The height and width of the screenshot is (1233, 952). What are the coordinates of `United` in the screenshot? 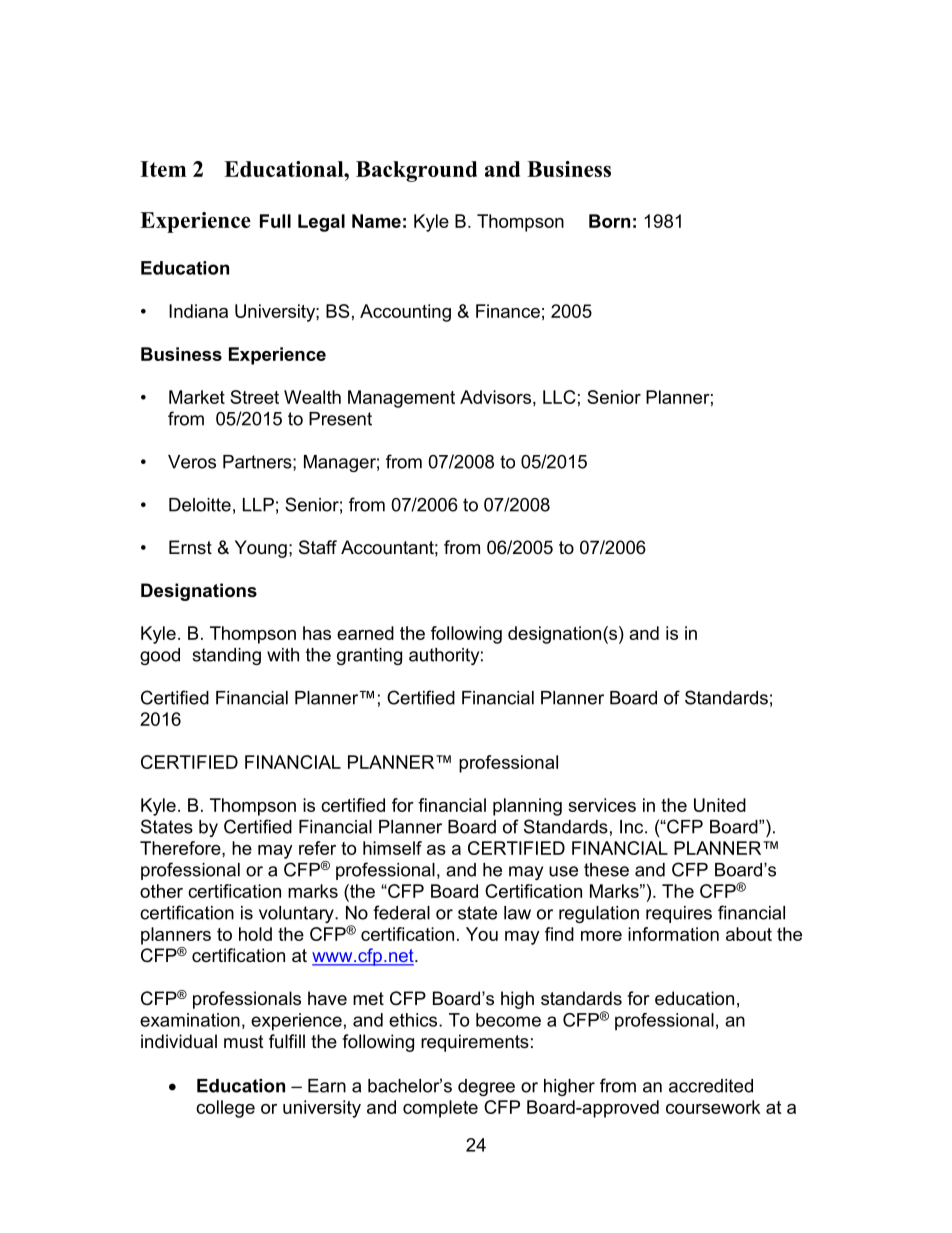 It's located at (720, 805).
